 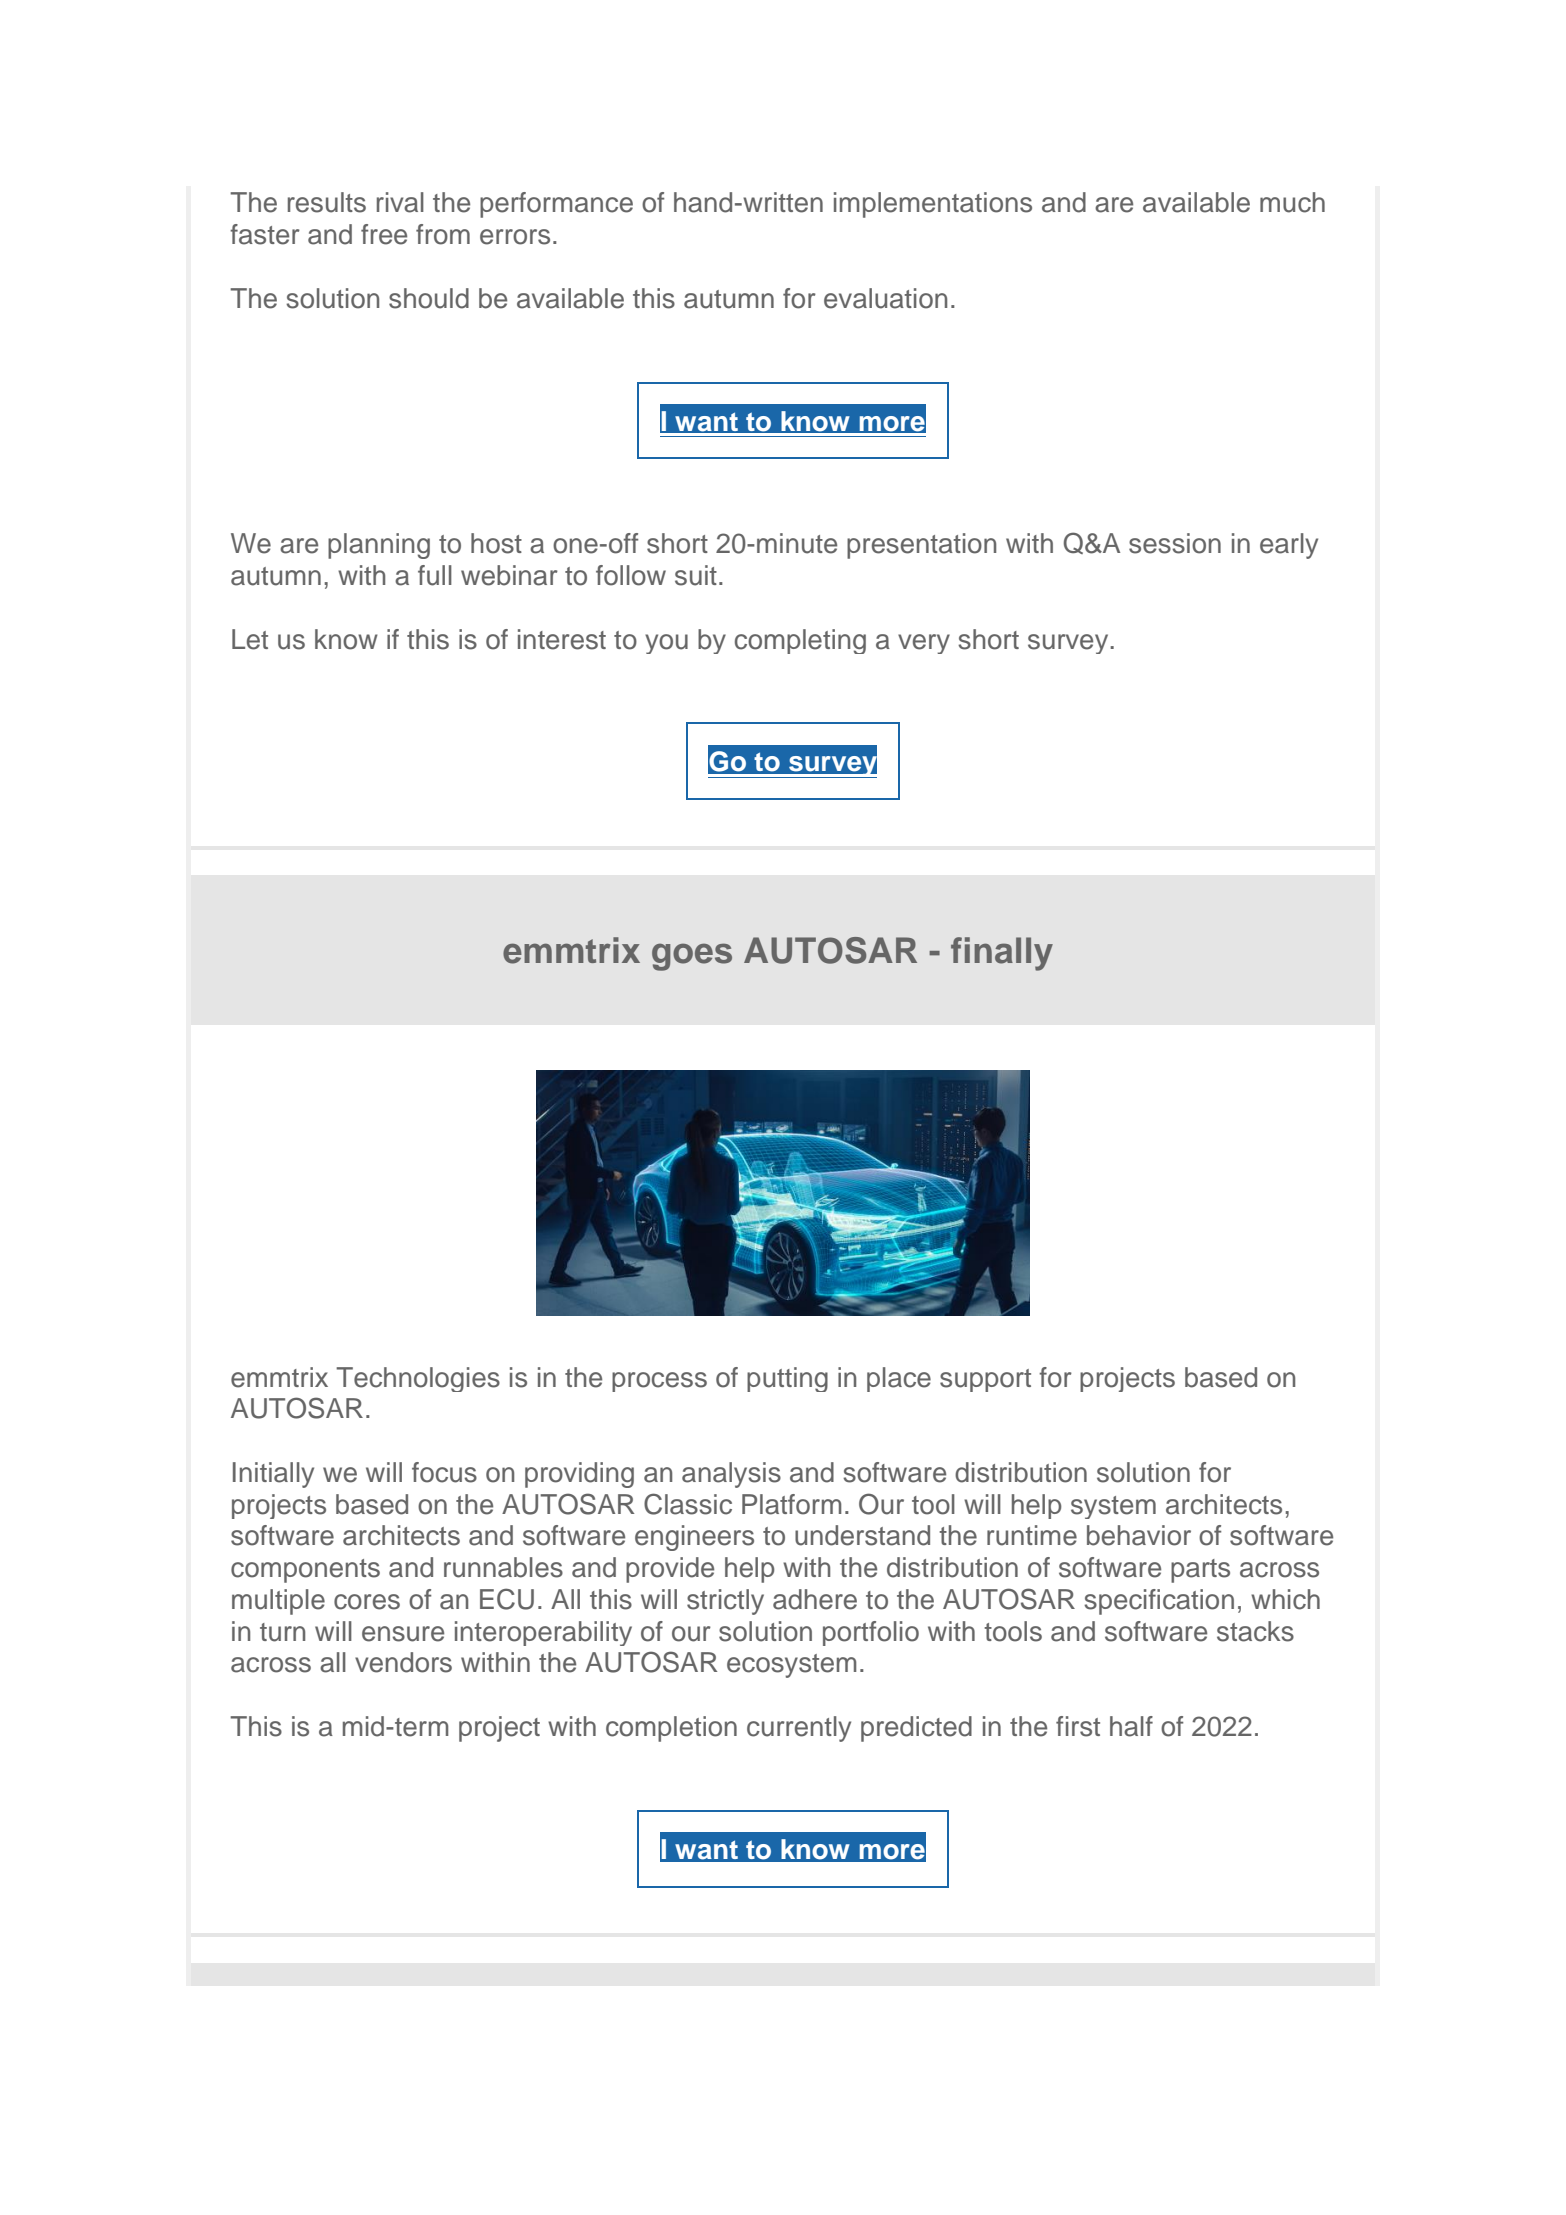 What do you see at coordinates (885, 298) in the screenshot?
I see `evaluation` at bounding box center [885, 298].
